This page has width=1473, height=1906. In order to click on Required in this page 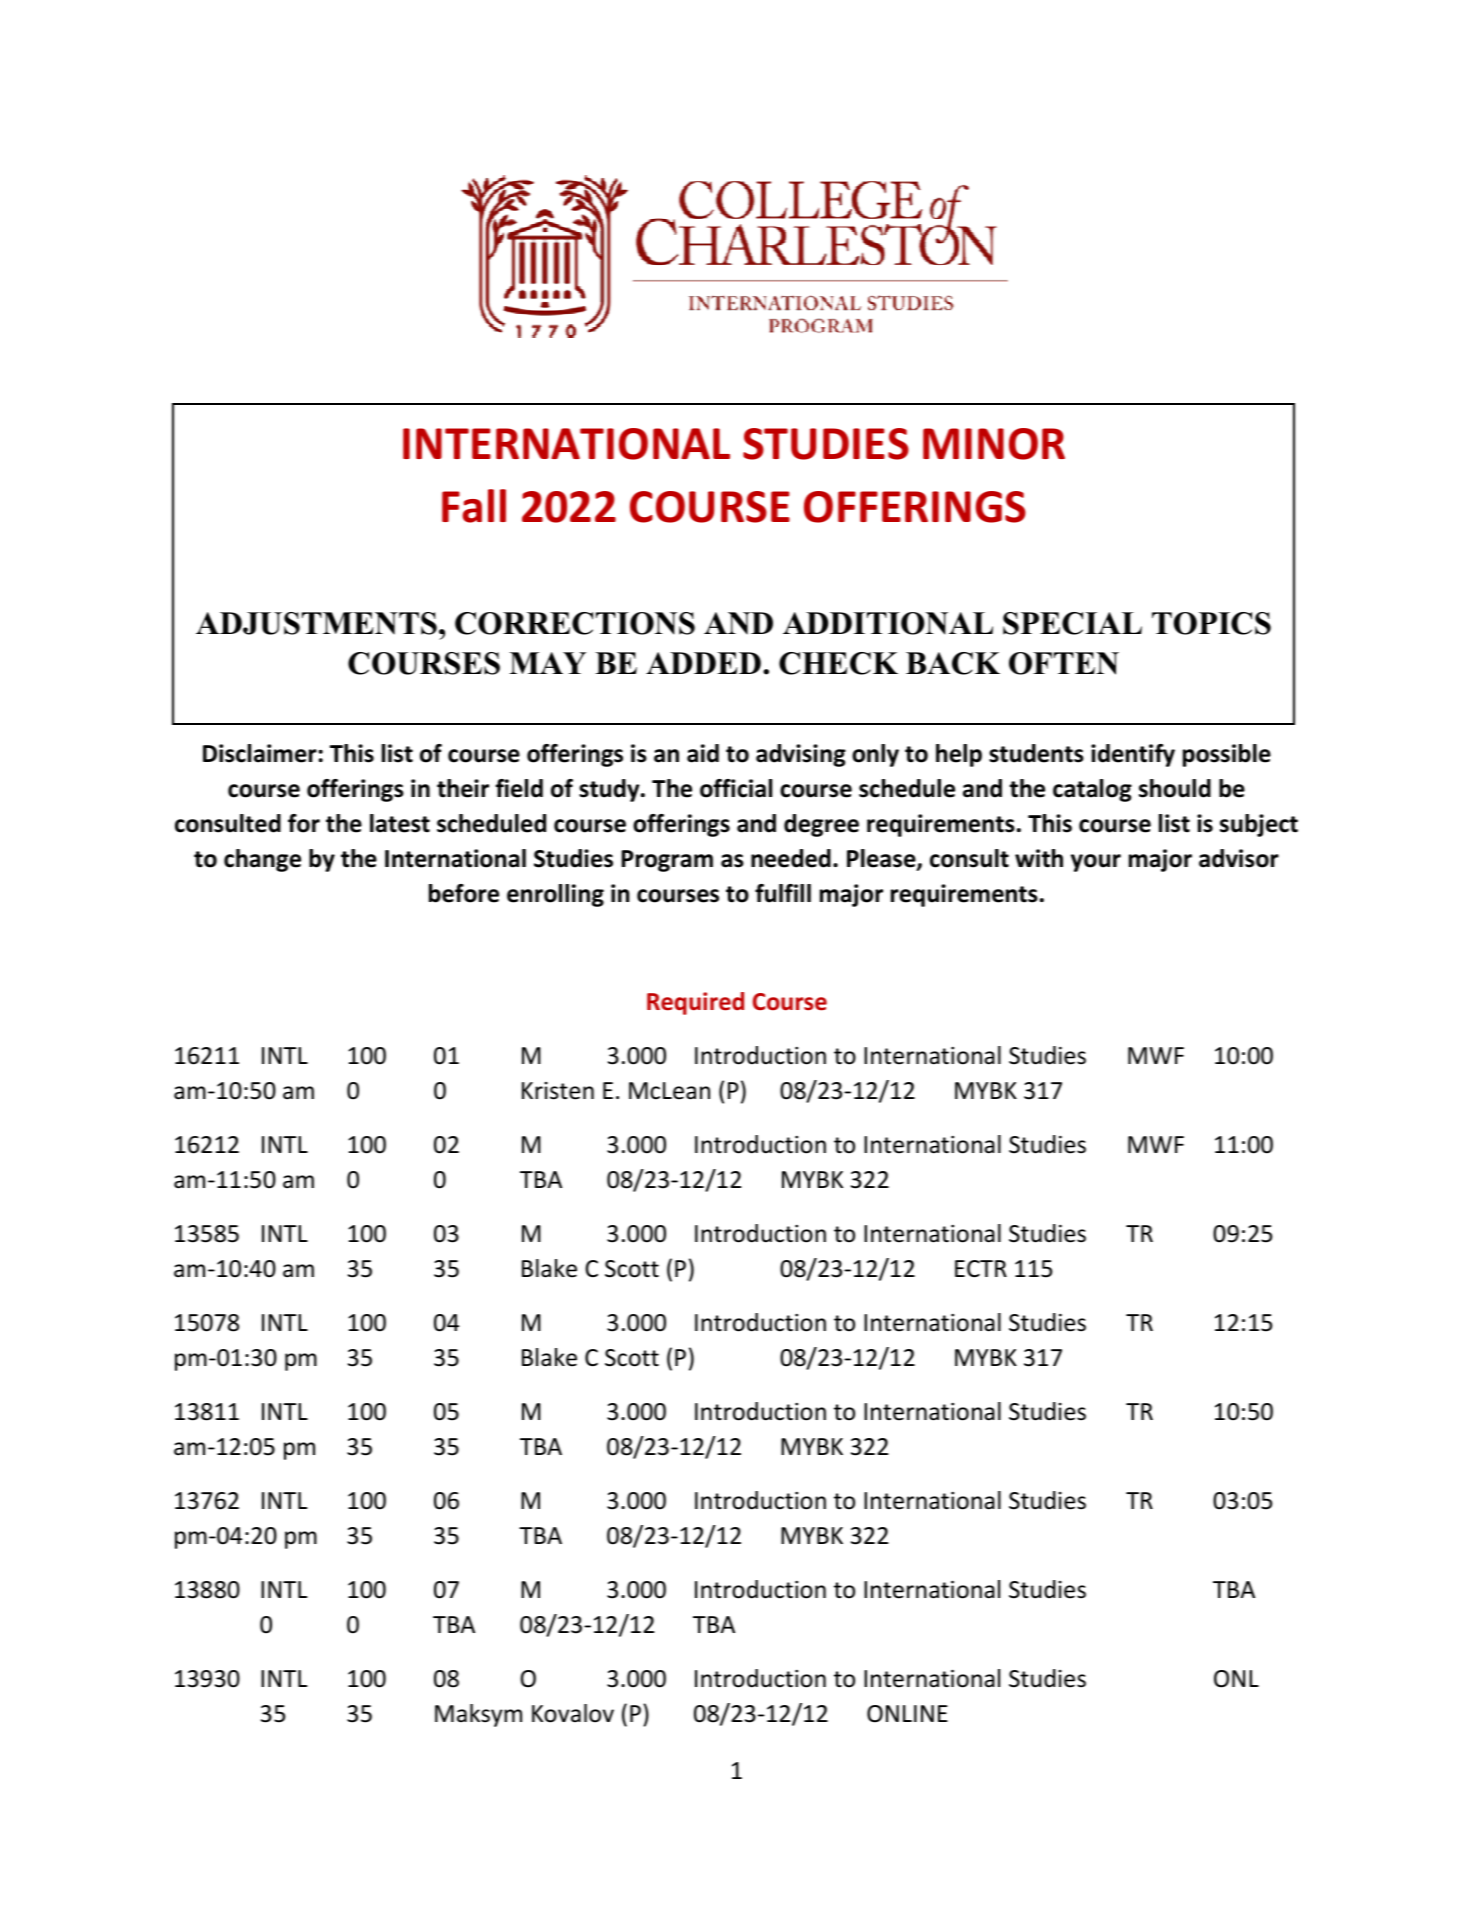, I will do `click(695, 1003)`.
